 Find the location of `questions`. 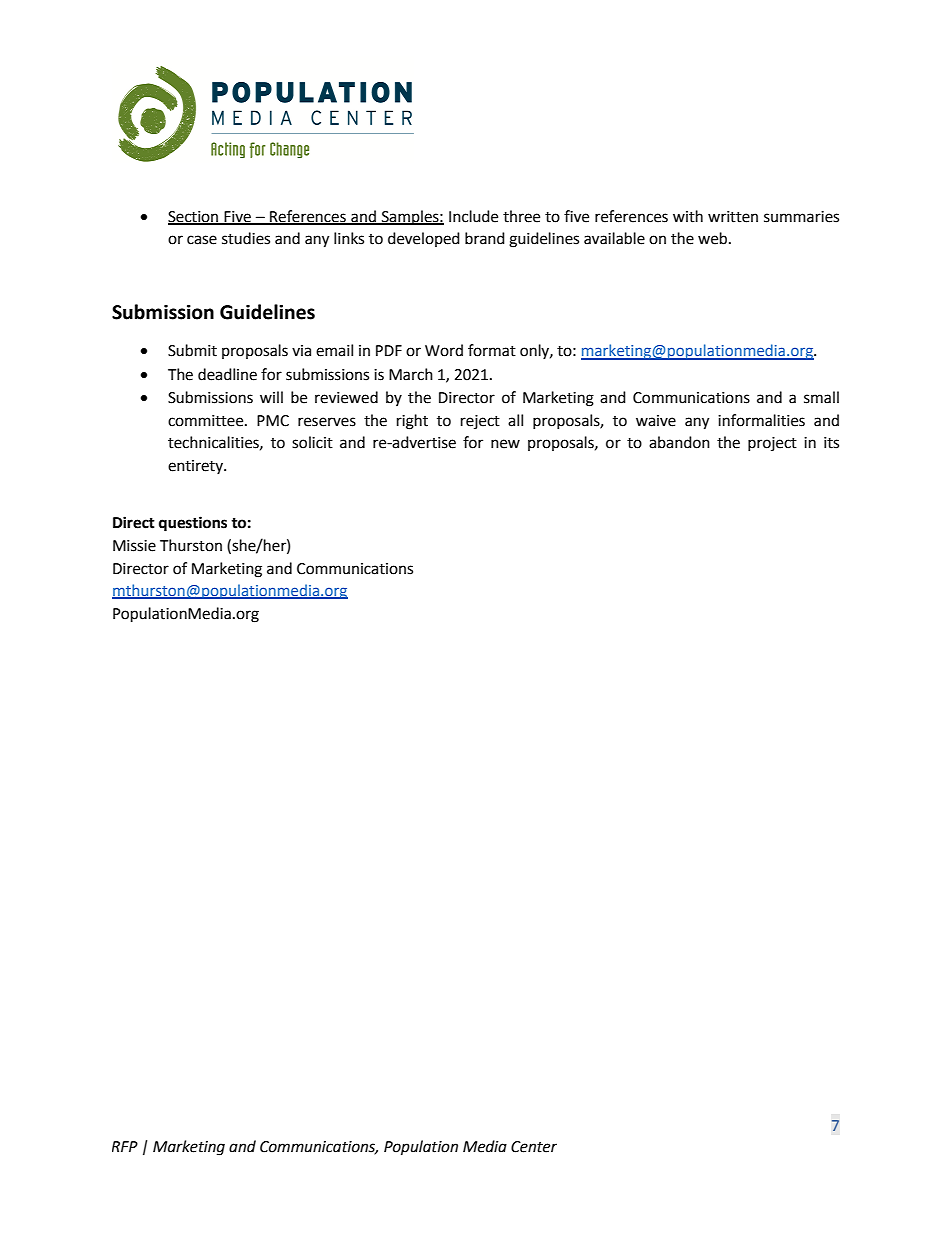

questions is located at coordinates (193, 524).
